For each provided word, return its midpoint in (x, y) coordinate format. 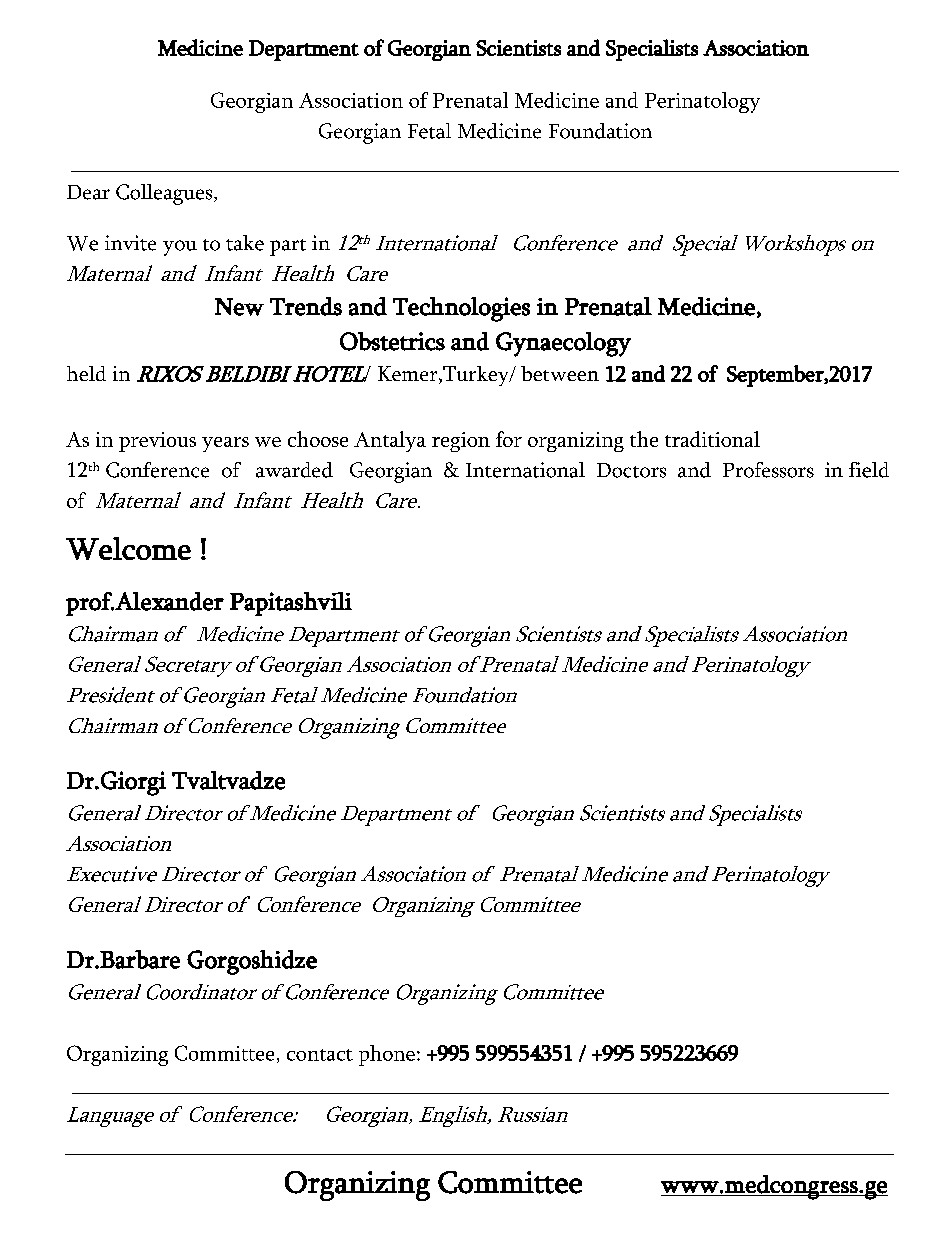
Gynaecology (563, 344)
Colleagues (165, 194)
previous (157, 442)
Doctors (631, 470)
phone (387, 1055)
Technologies (461, 309)
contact (320, 1055)
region (461, 442)
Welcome (128, 548)
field (869, 470)
